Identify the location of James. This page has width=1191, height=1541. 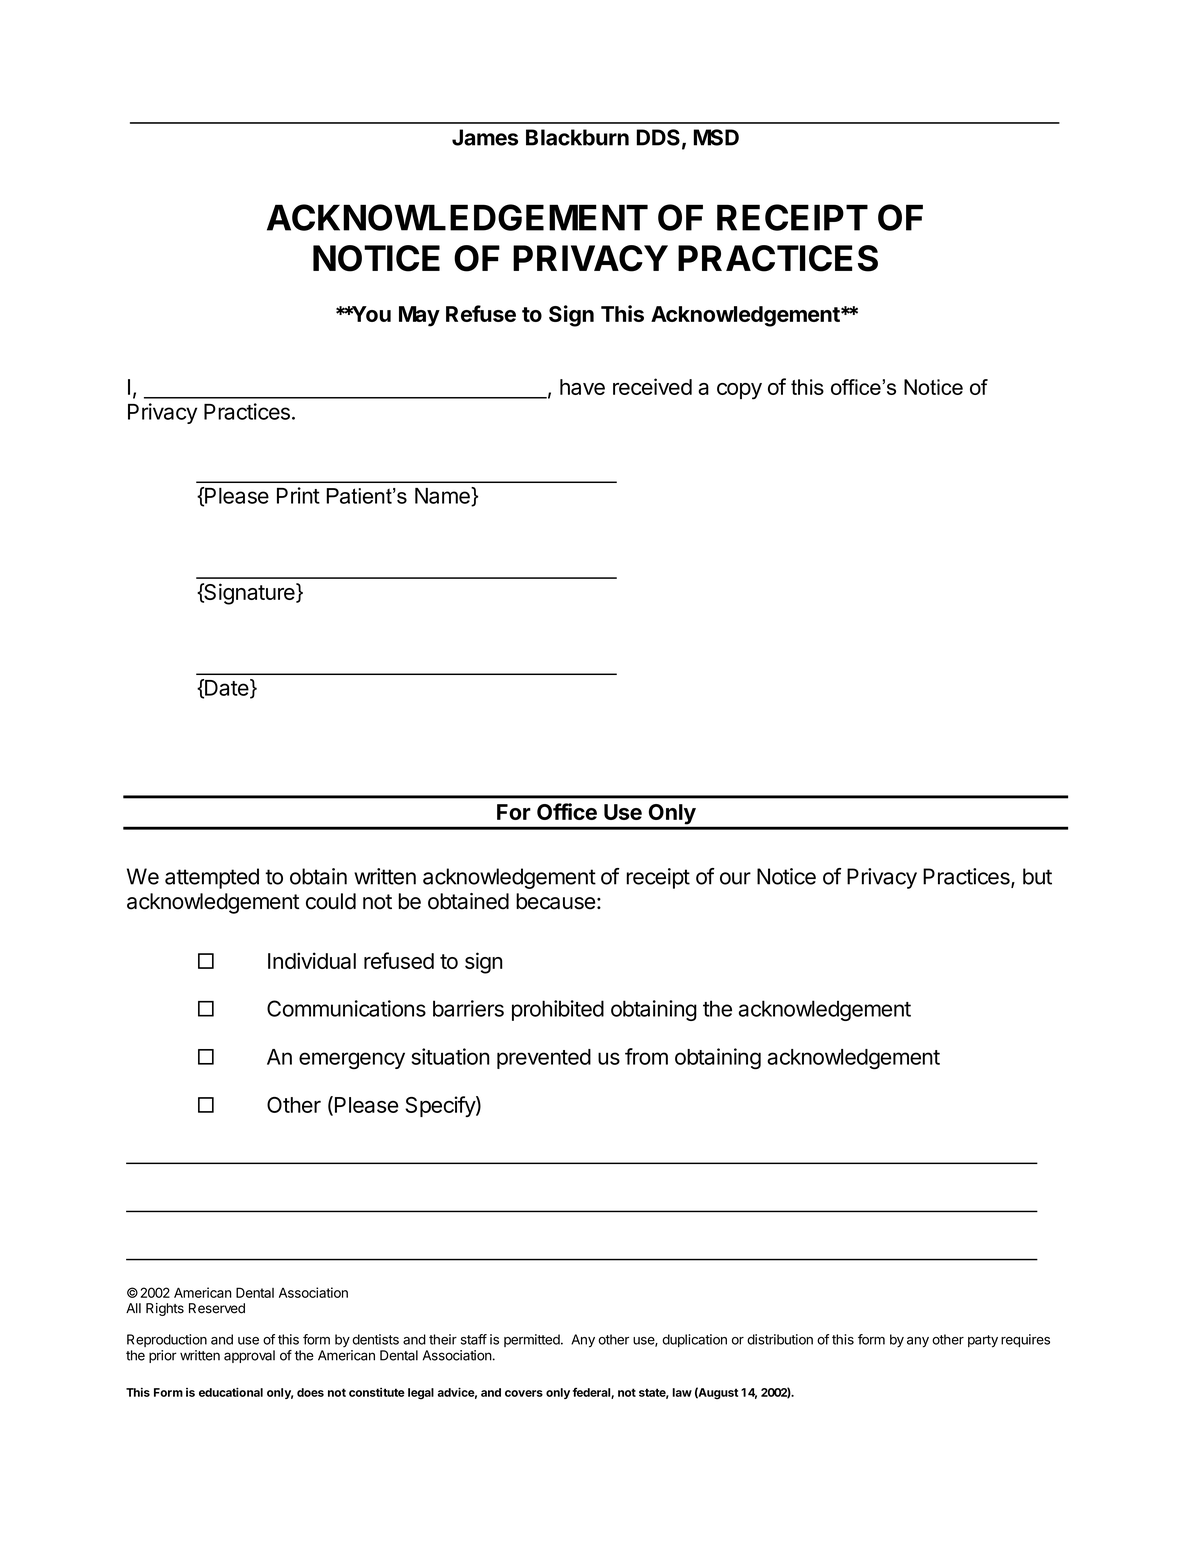
(485, 137).
